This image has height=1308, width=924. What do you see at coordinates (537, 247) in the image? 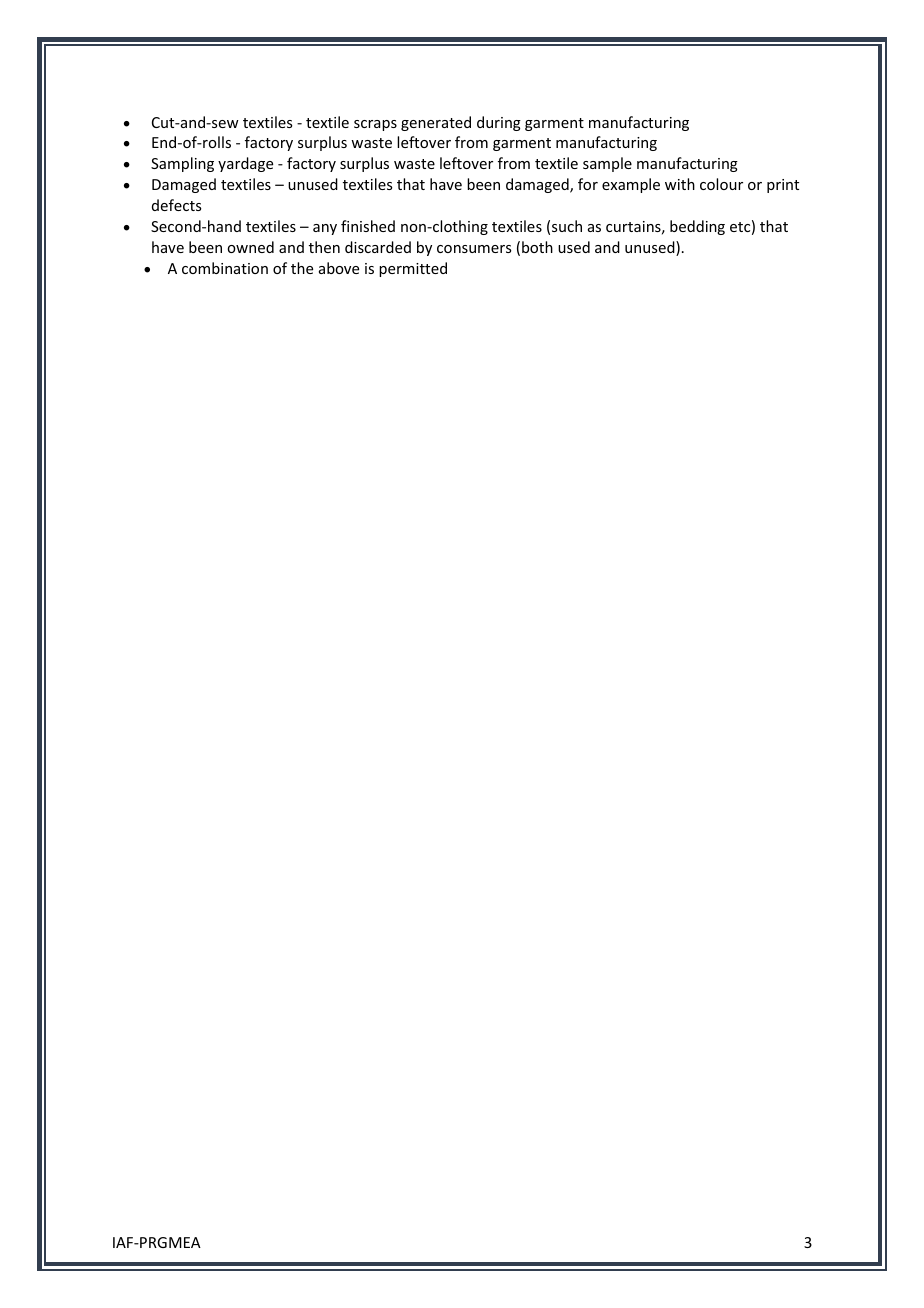
I see `both` at bounding box center [537, 247].
